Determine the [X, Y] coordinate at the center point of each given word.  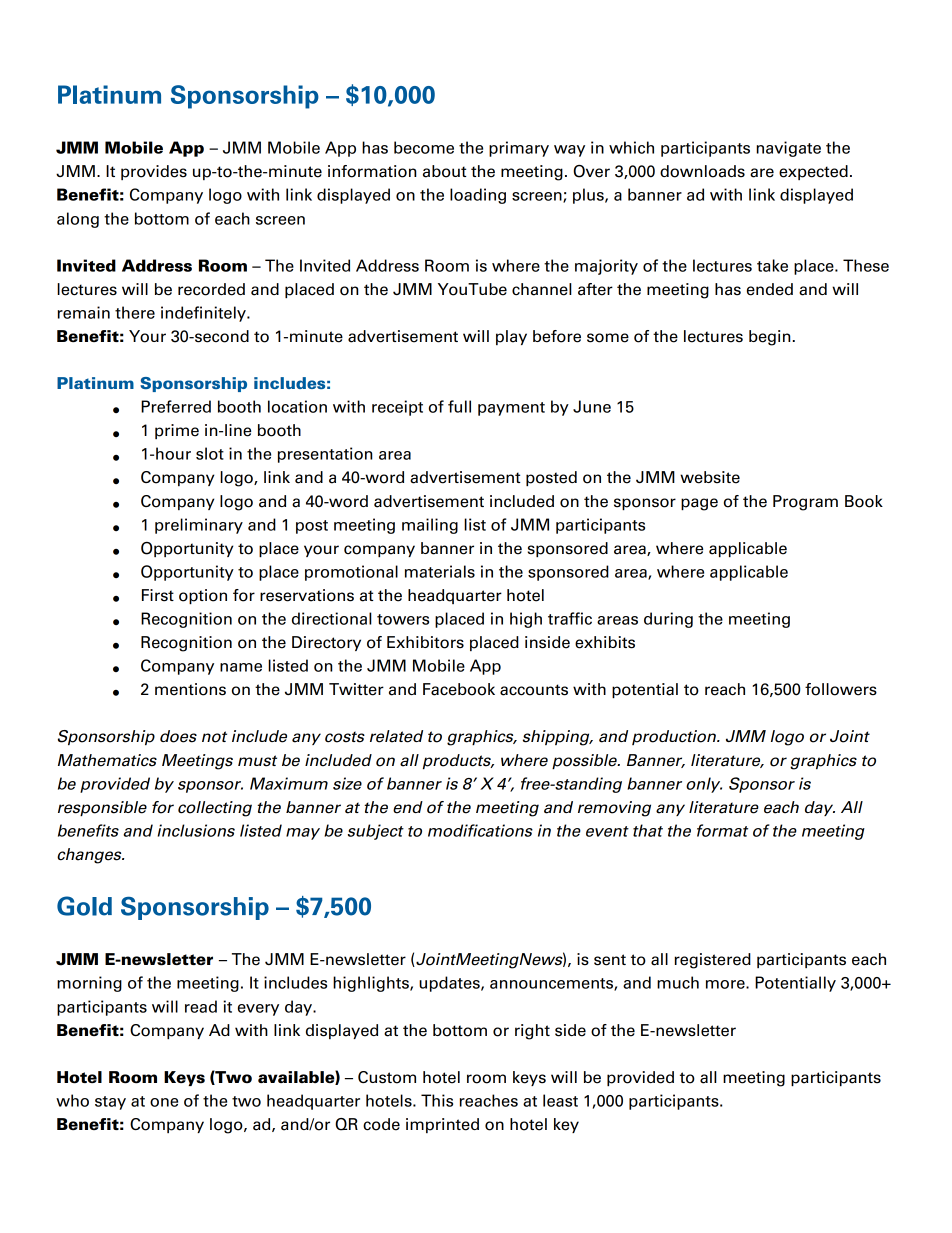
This [437, 1100]
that [648, 830]
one [164, 1102]
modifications [480, 830]
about [444, 171]
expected [813, 172]
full [459, 406]
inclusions [196, 830]
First [158, 595]
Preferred [176, 406]
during [668, 620]
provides [154, 172]
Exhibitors [425, 642]
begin [769, 338]
